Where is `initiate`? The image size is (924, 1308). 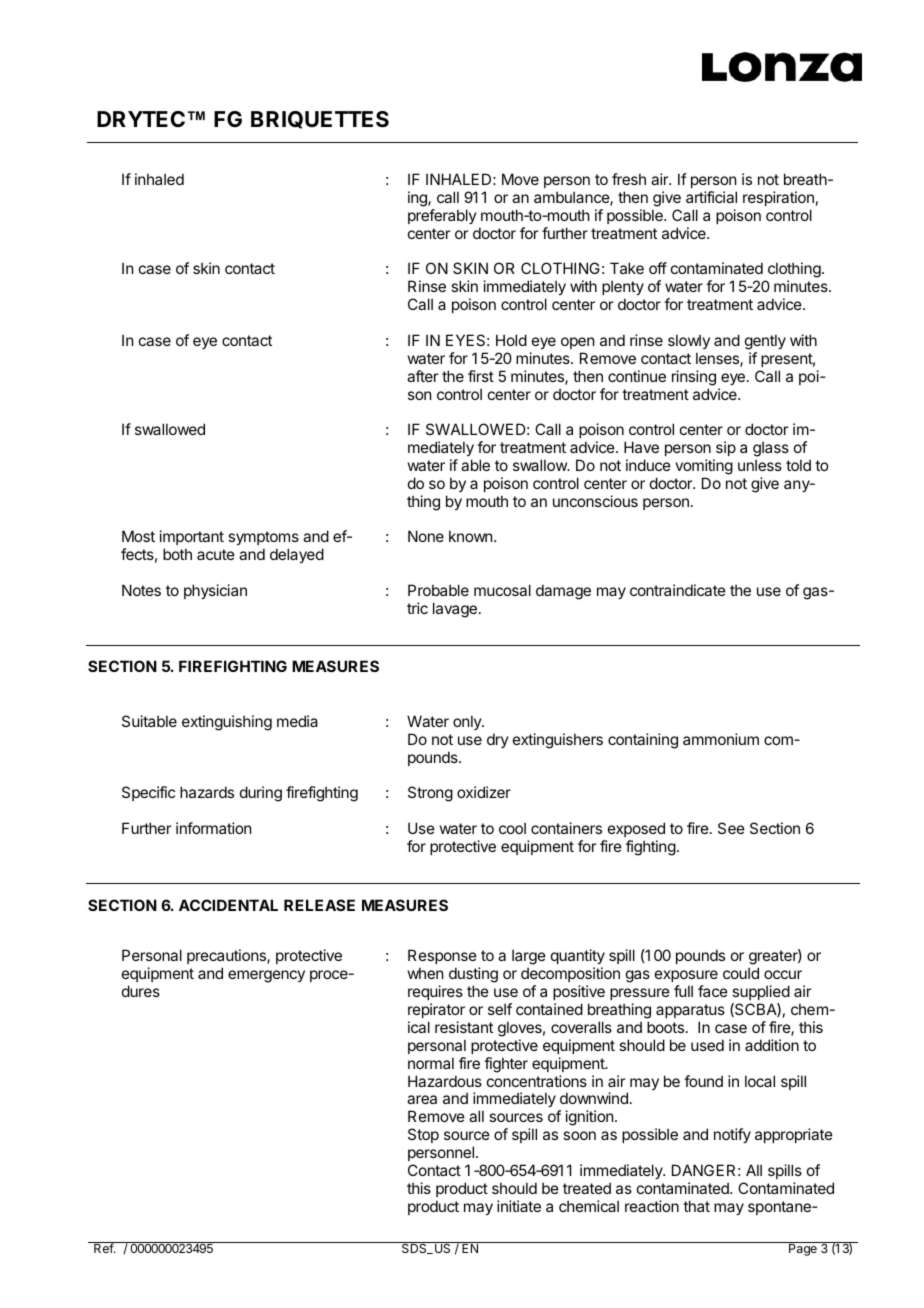
initiate is located at coordinates (519, 1206).
